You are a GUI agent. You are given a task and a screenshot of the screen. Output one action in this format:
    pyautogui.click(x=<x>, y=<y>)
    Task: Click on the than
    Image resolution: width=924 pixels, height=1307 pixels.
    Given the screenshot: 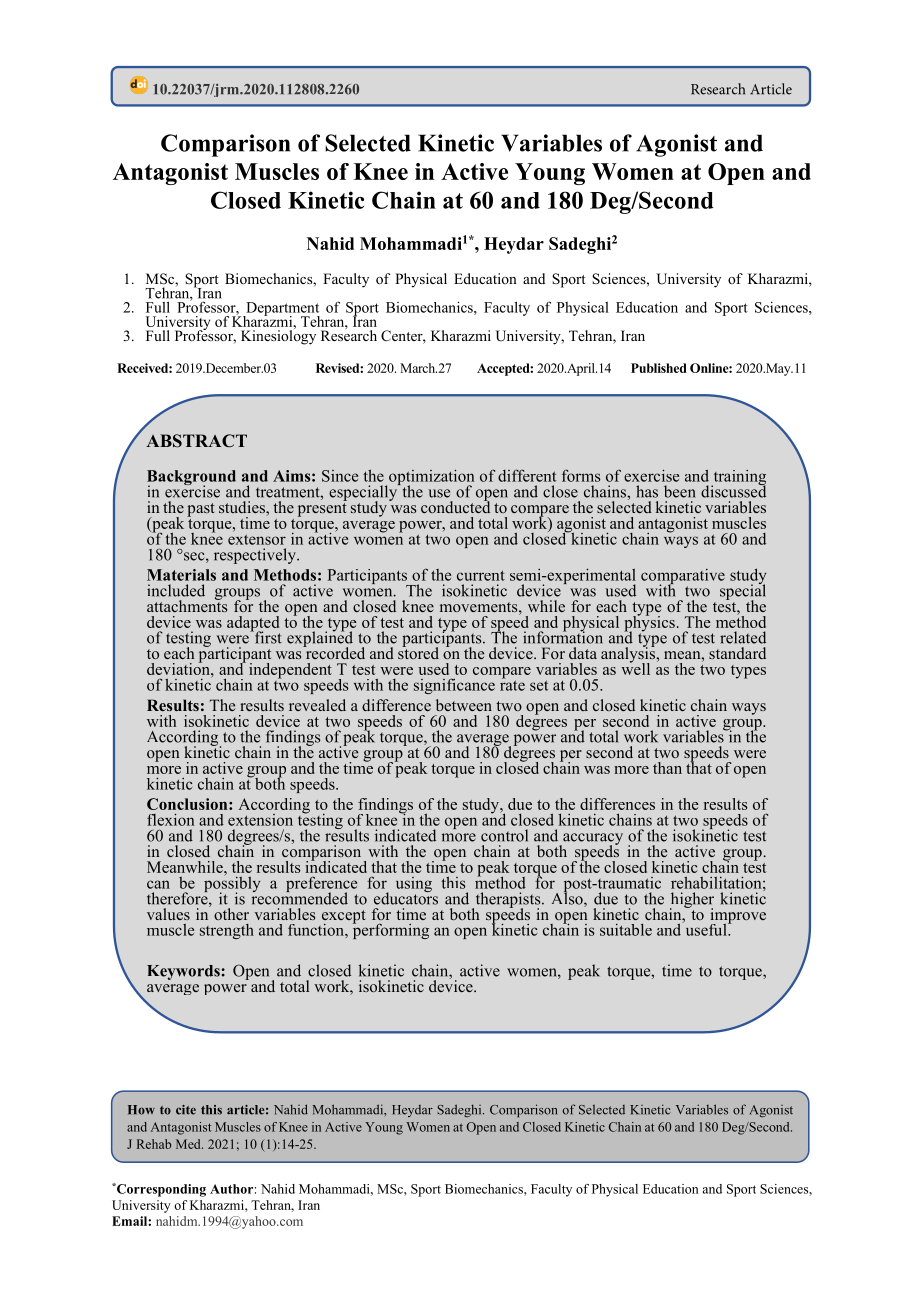 What is the action you would take?
    pyautogui.click(x=667, y=768)
